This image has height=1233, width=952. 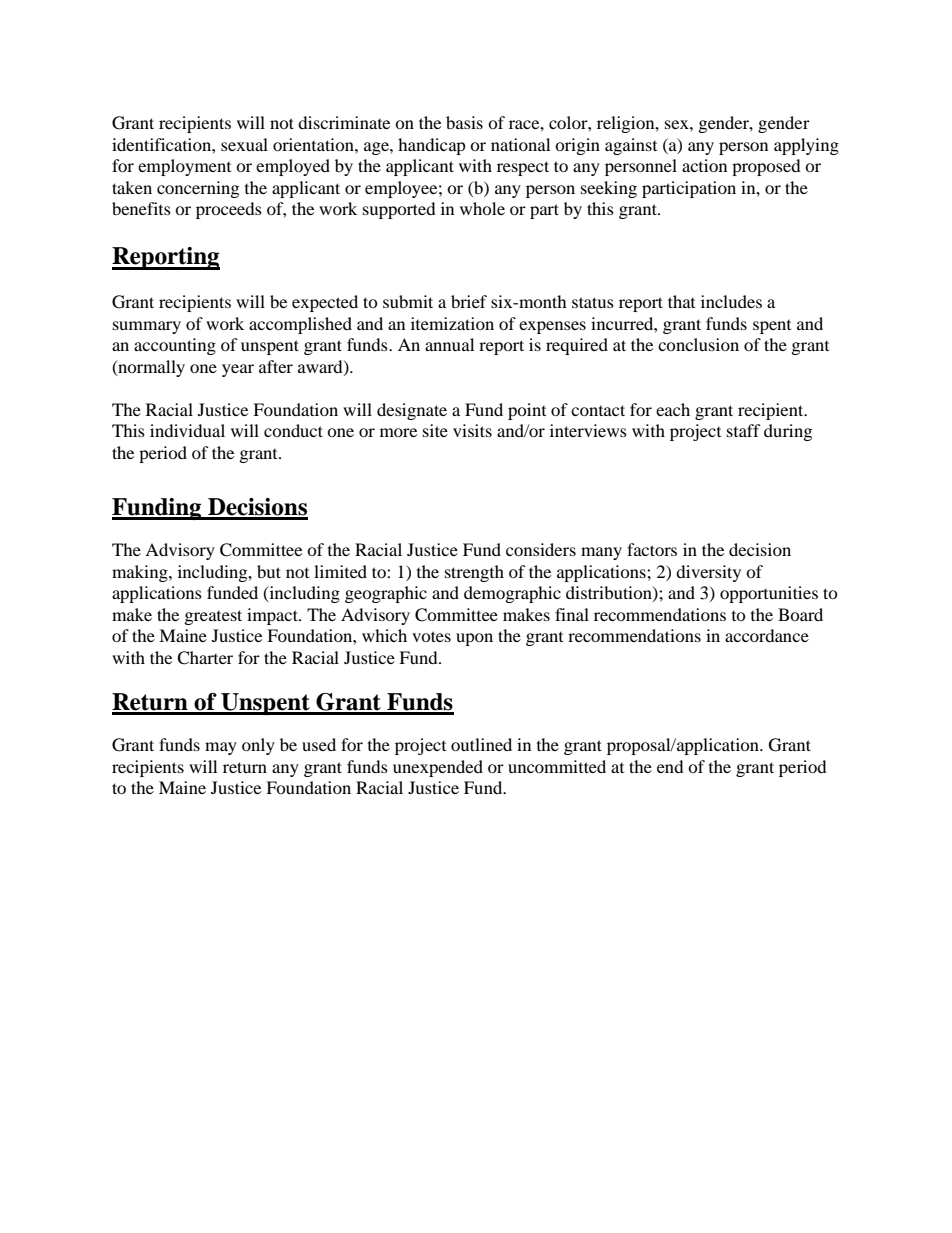 I want to click on sexual, so click(x=244, y=144).
